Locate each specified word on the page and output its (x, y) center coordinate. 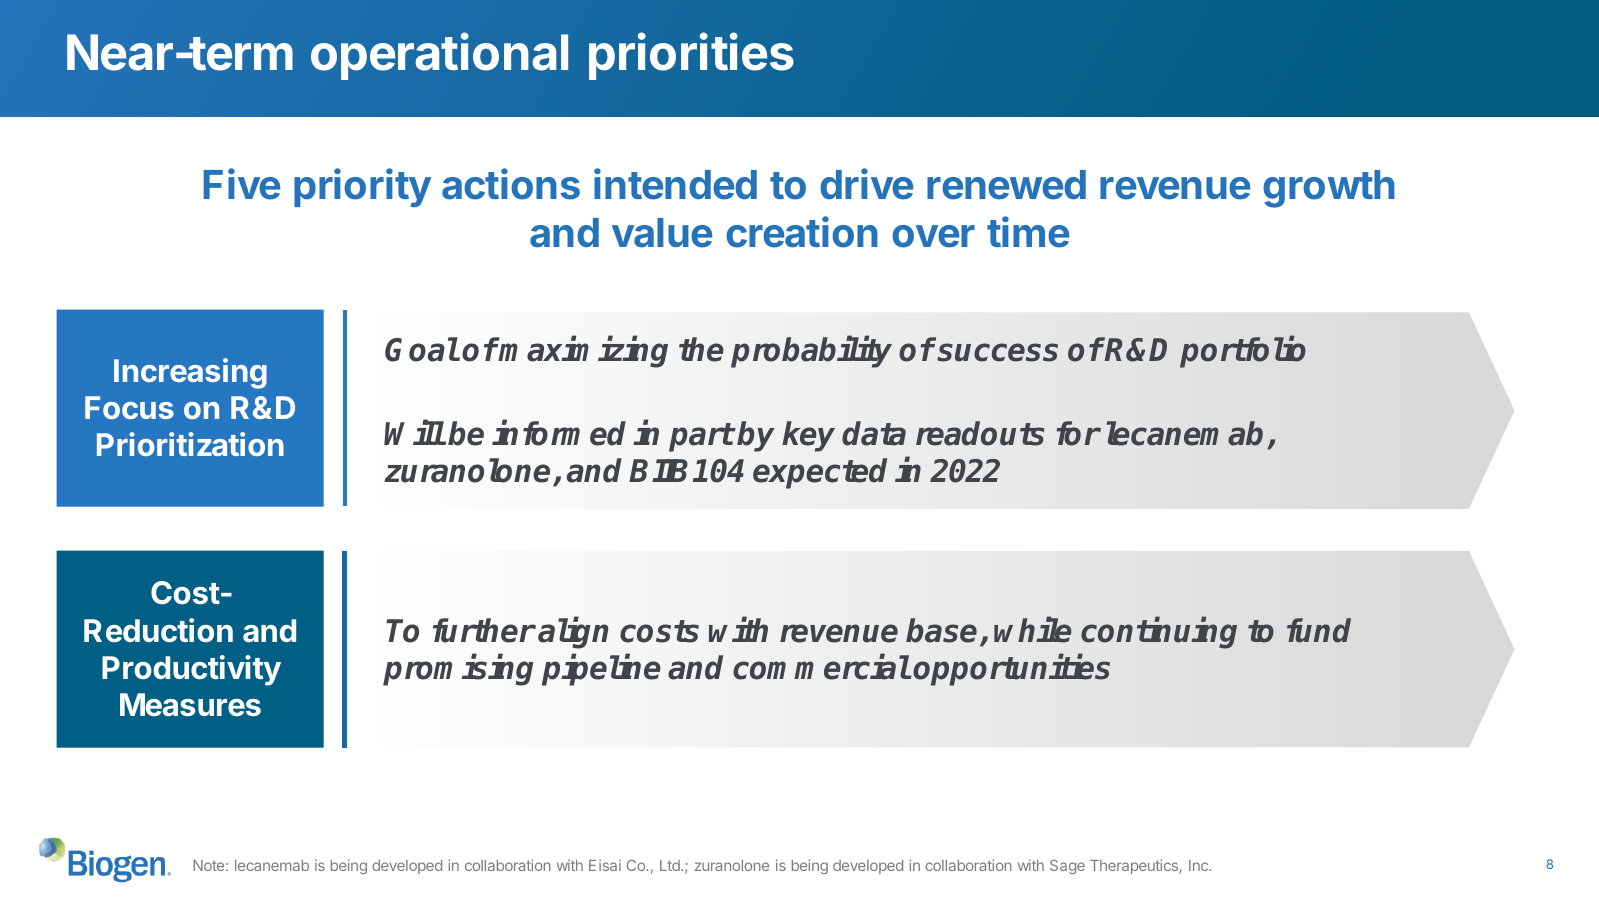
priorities (691, 56)
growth (1329, 189)
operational (439, 56)
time (1028, 232)
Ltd (671, 865)
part (701, 437)
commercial (821, 667)
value (662, 233)
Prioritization (190, 444)
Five (241, 184)
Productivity (191, 670)
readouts (980, 433)
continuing (1159, 633)
